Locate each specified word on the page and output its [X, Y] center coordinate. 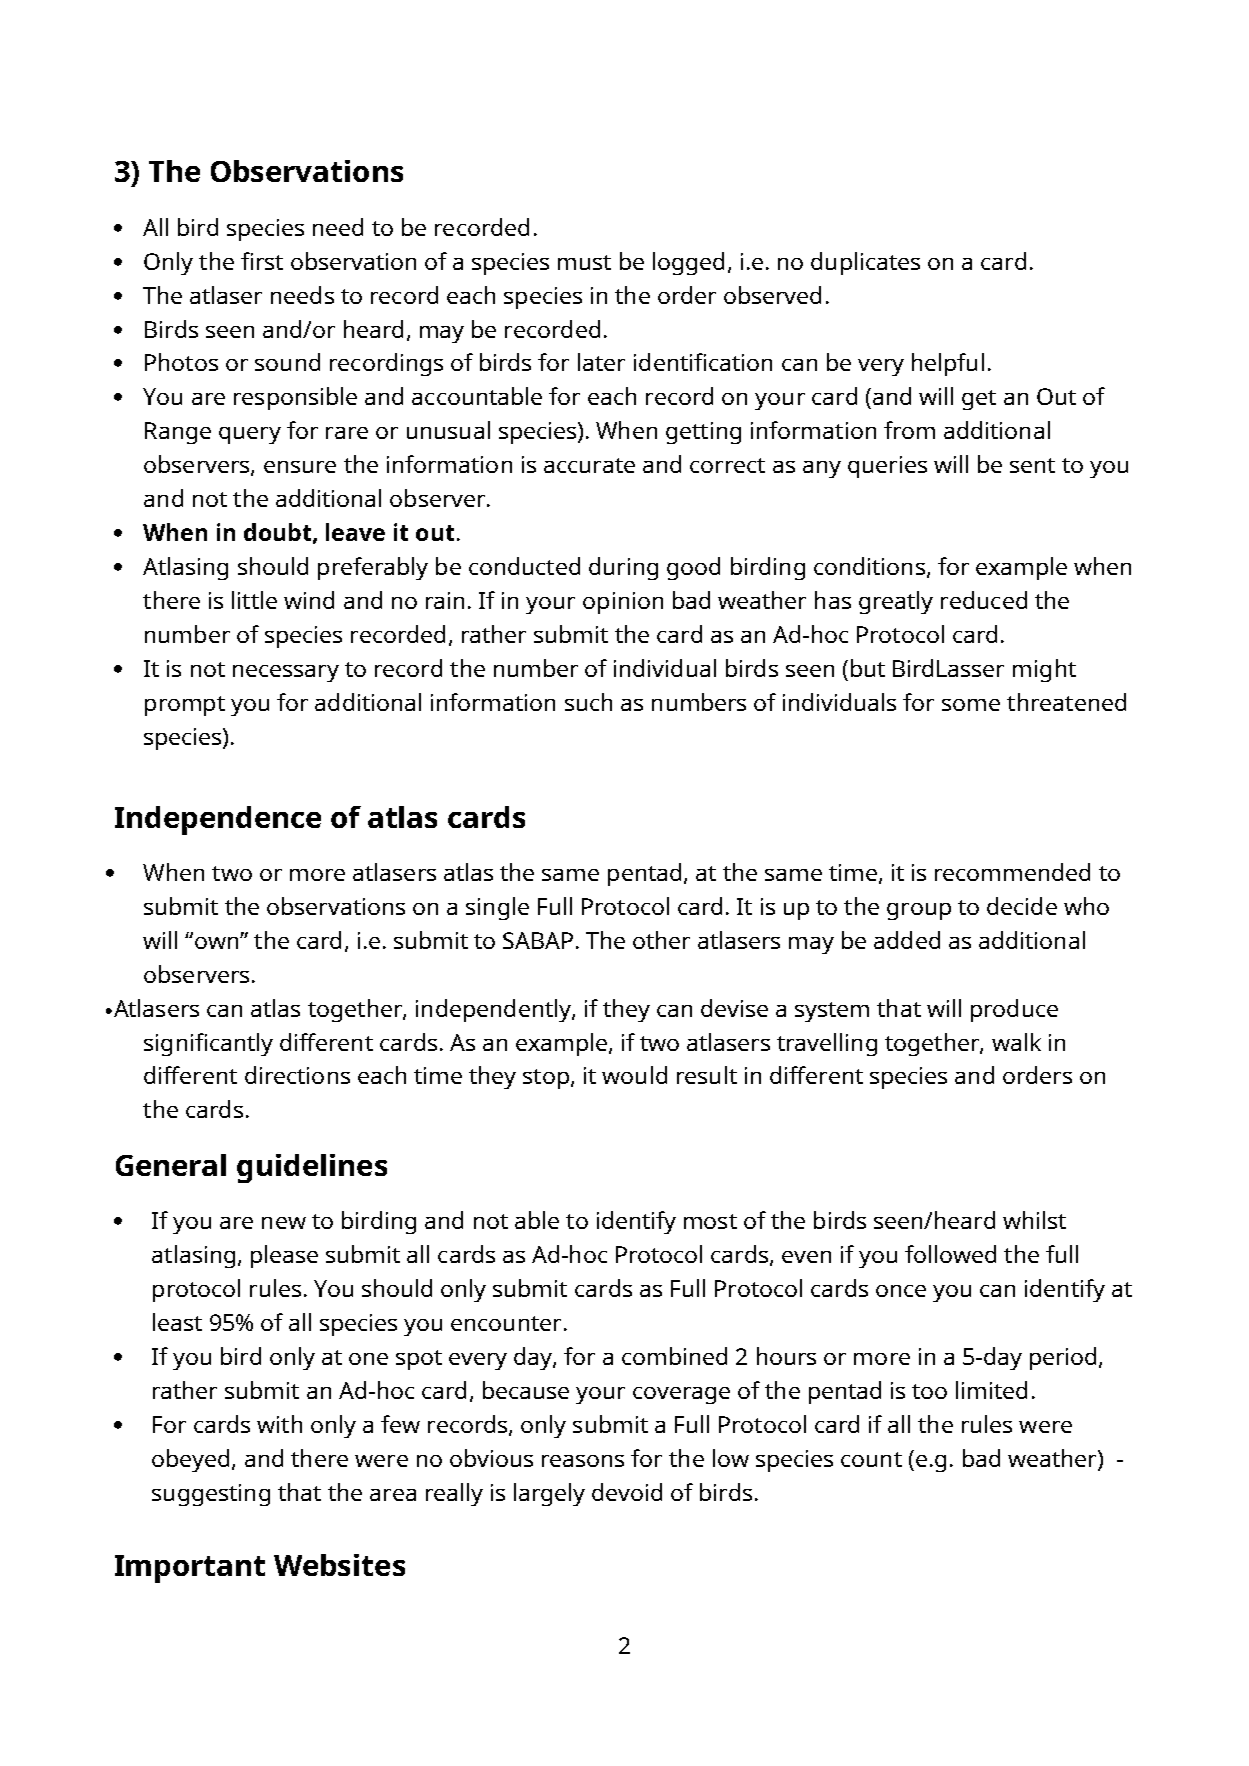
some [971, 705]
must [584, 262]
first [262, 261]
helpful [948, 364]
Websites [339, 1565]
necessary [286, 673]
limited [991, 1390]
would [634, 1075]
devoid [627, 1492]
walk [1016, 1042]
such [588, 702]
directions [297, 1075]
